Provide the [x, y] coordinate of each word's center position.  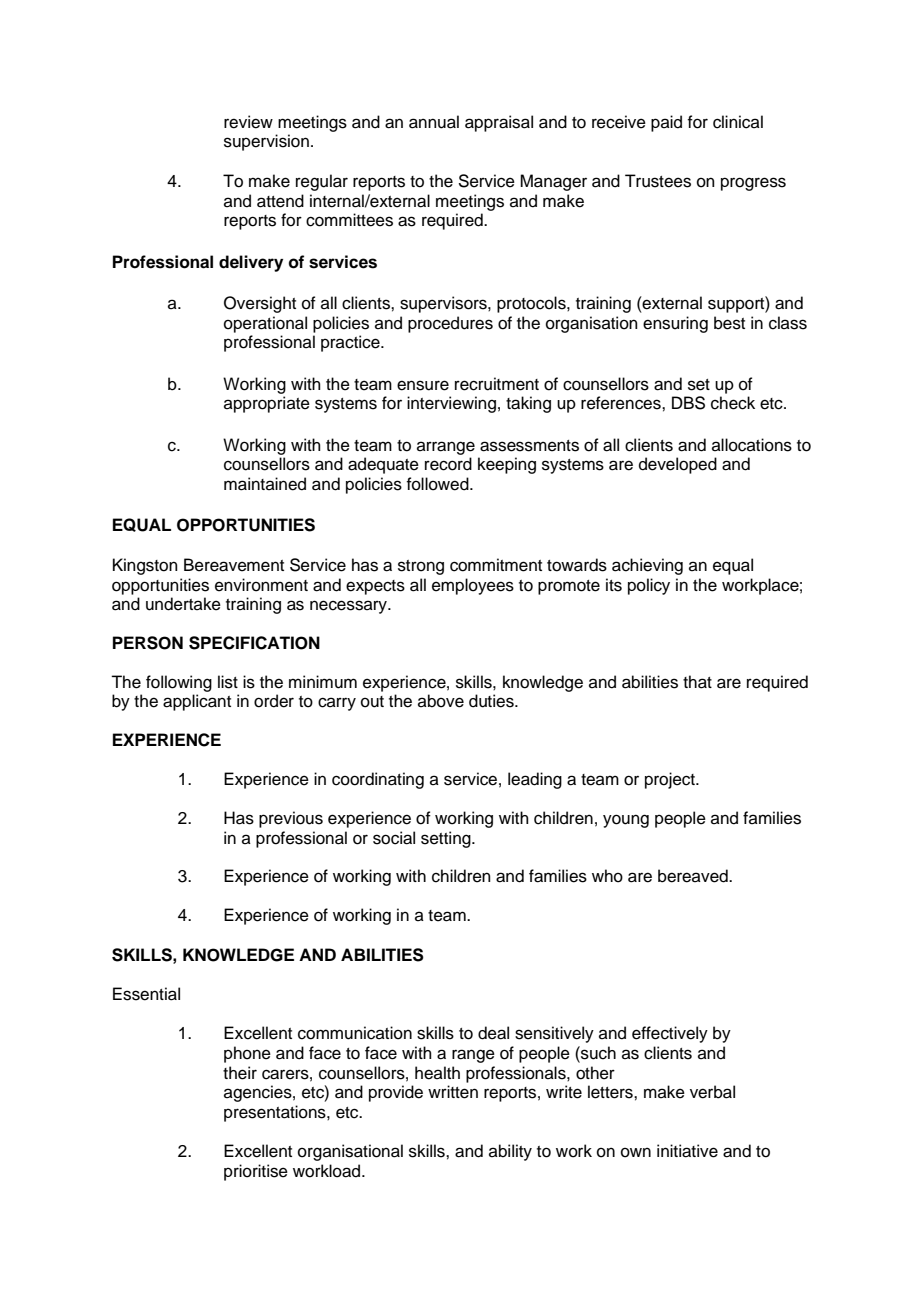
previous [291, 819]
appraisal [499, 123]
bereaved [694, 876]
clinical [738, 122]
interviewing [451, 404]
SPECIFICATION [254, 643]
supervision [266, 142]
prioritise [256, 1172]
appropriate [267, 404]
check [733, 403]
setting [447, 839]
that [697, 682]
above [441, 701]
